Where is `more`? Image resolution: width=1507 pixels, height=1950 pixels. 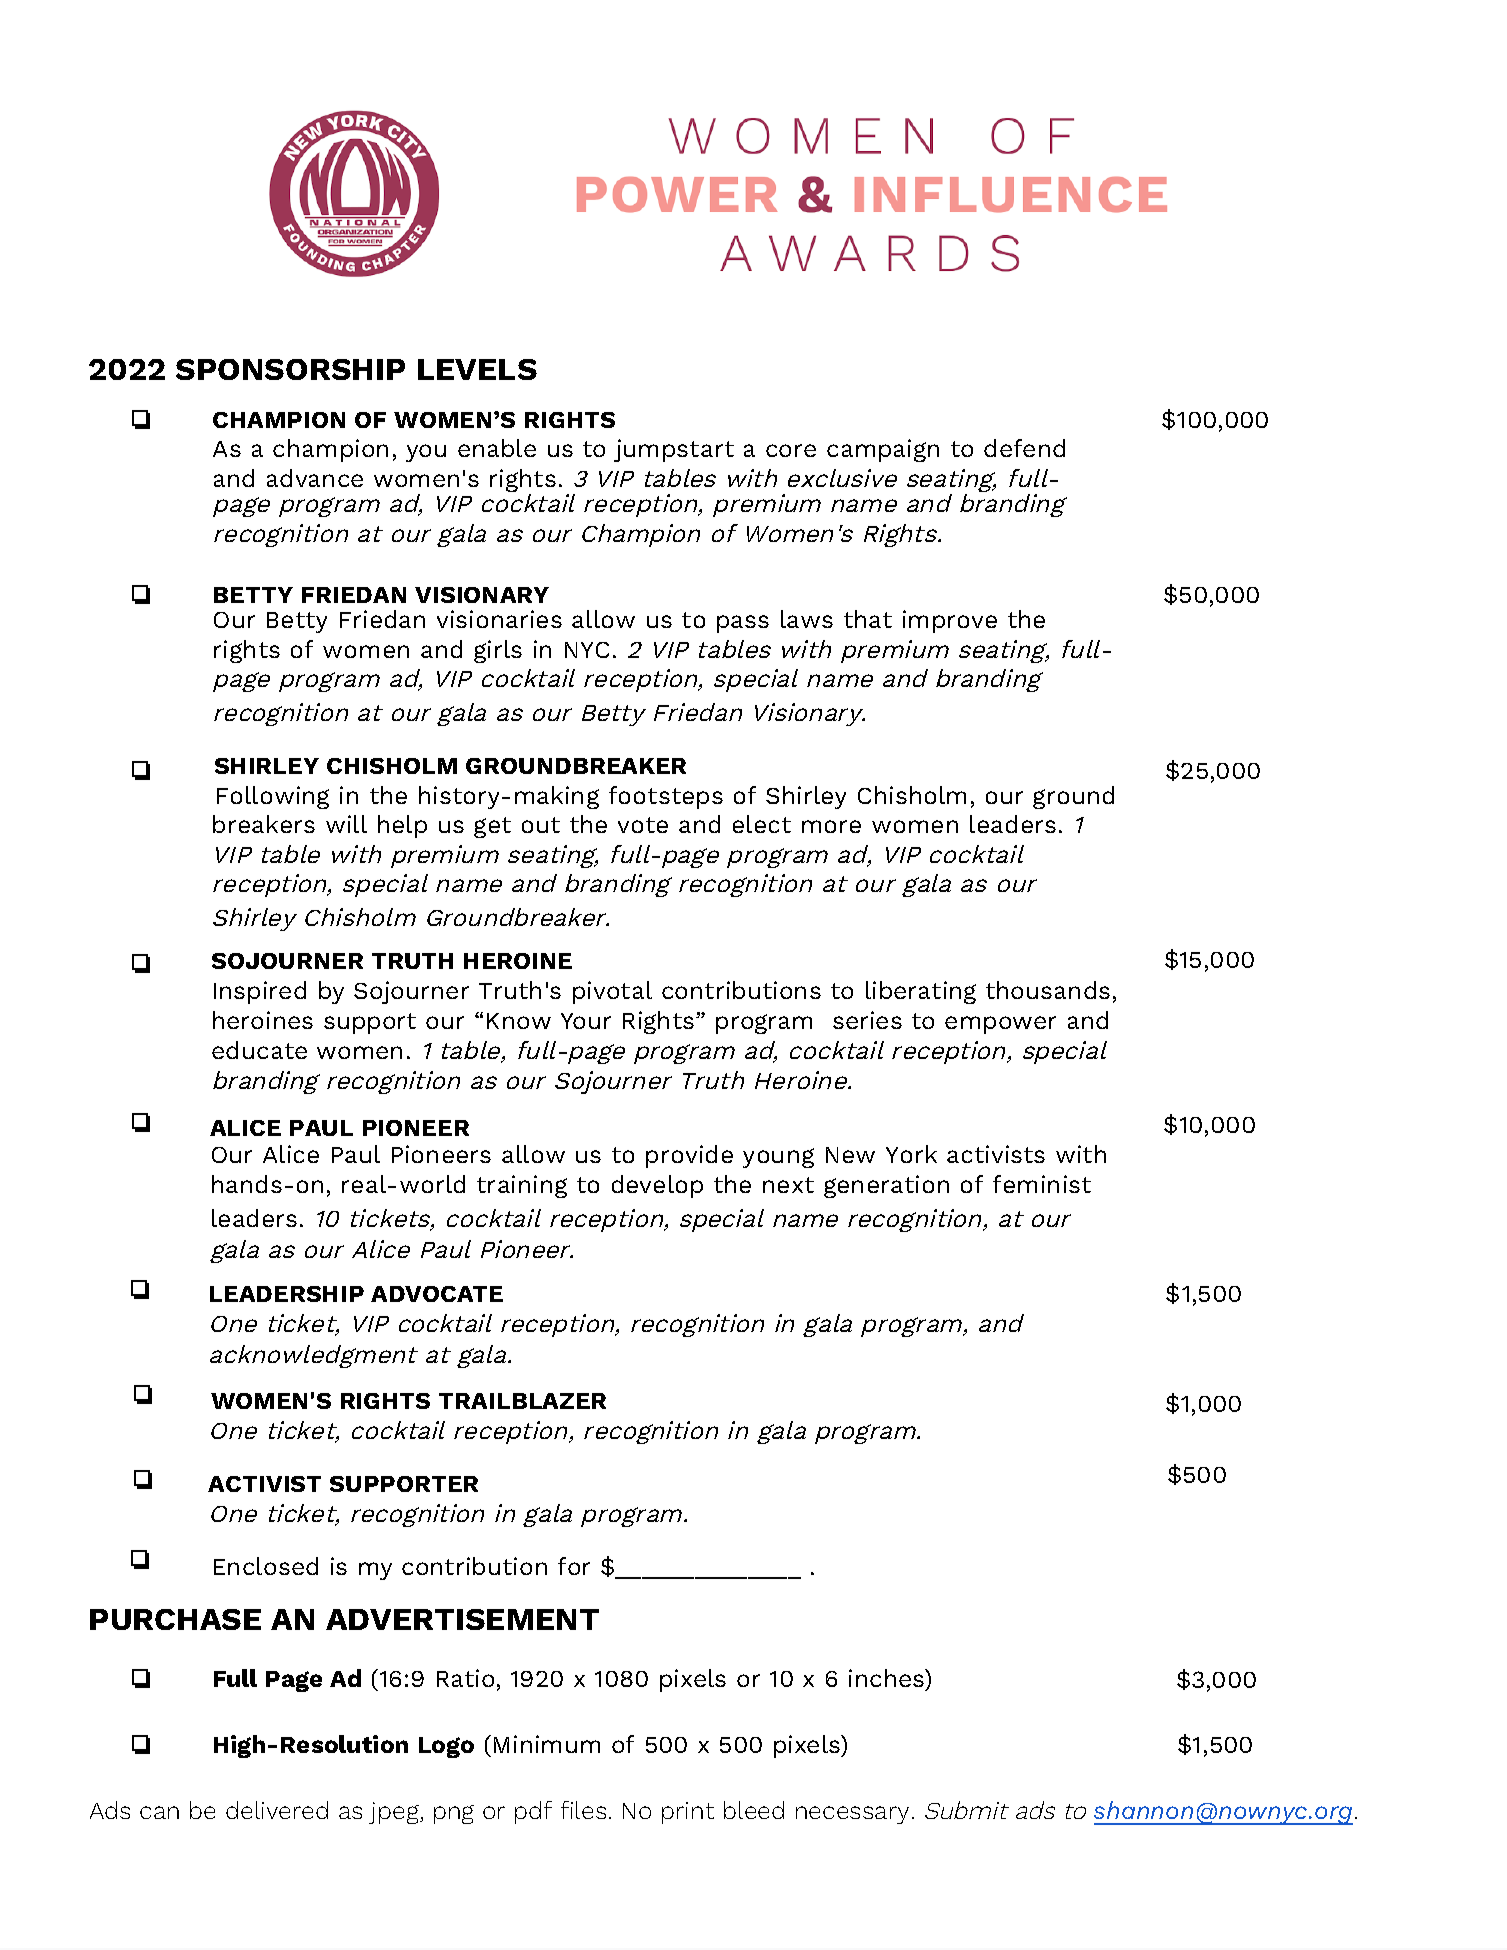 more is located at coordinates (831, 826).
